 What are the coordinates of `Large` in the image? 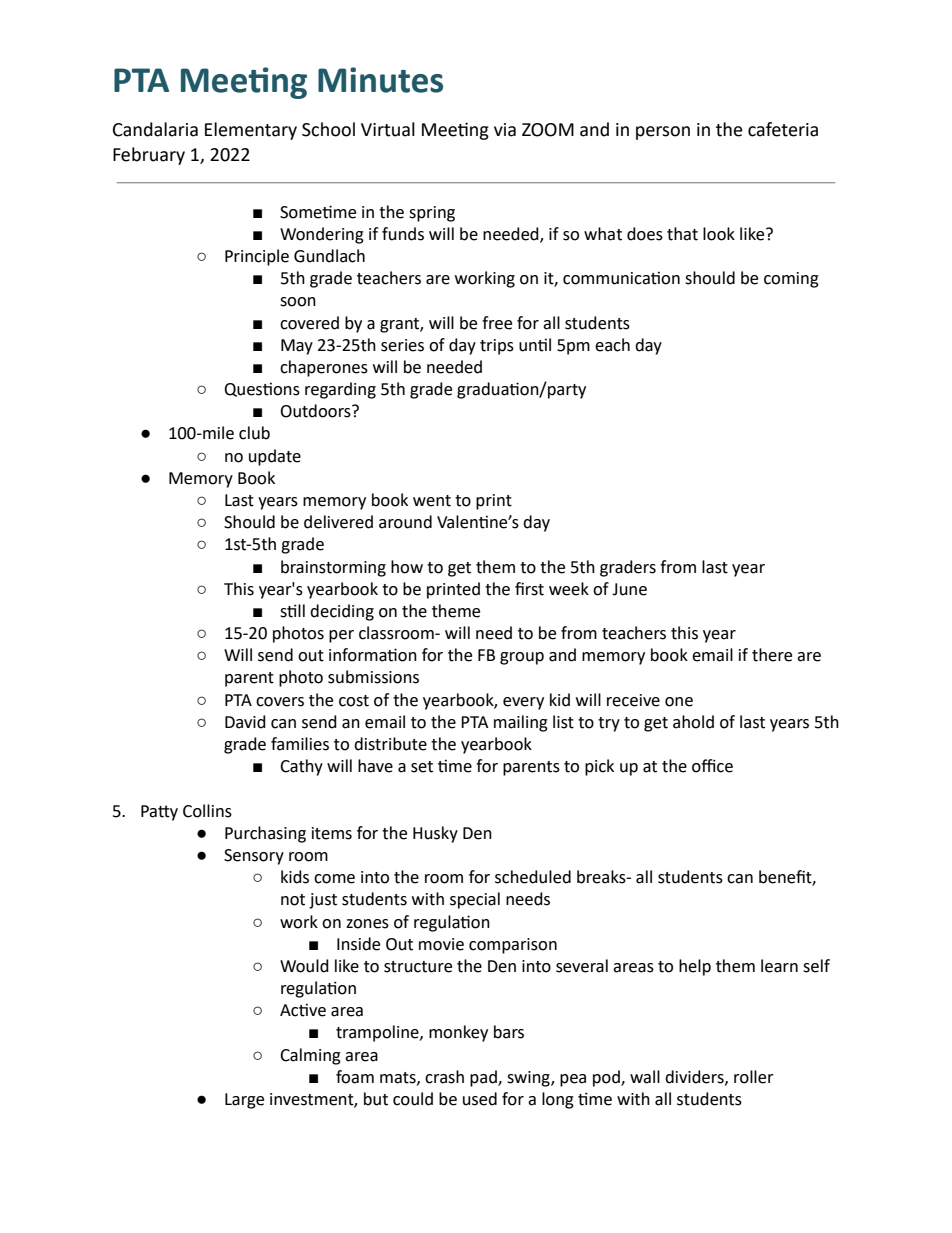 It's located at (244, 1101).
